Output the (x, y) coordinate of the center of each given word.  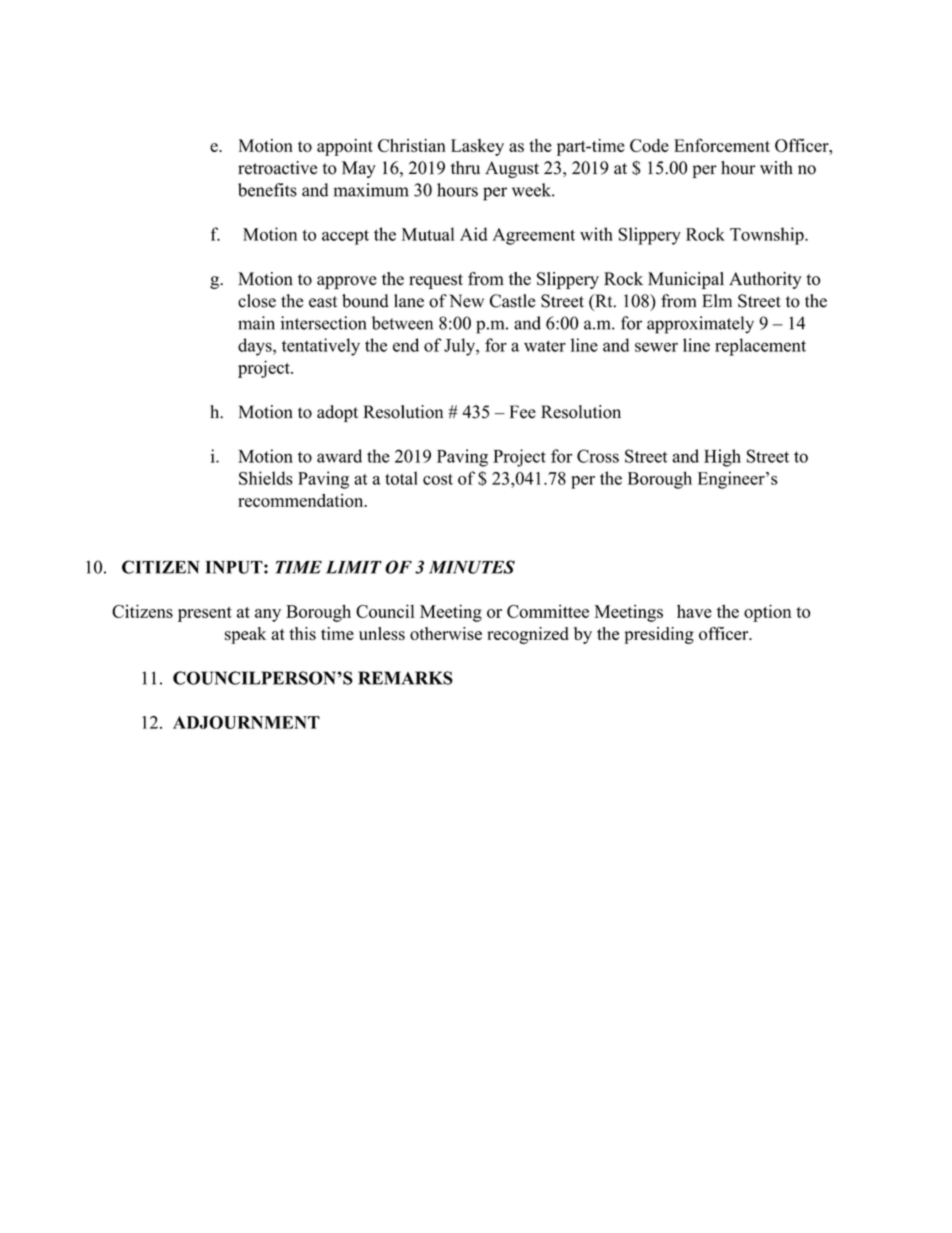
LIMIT (354, 567)
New (466, 301)
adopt (337, 413)
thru (465, 168)
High (722, 458)
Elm (717, 300)
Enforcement (722, 145)
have (694, 611)
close (257, 301)
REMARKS (405, 678)
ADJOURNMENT (246, 722)
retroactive (277, 168)
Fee (523, 412)
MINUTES (472, 567)
